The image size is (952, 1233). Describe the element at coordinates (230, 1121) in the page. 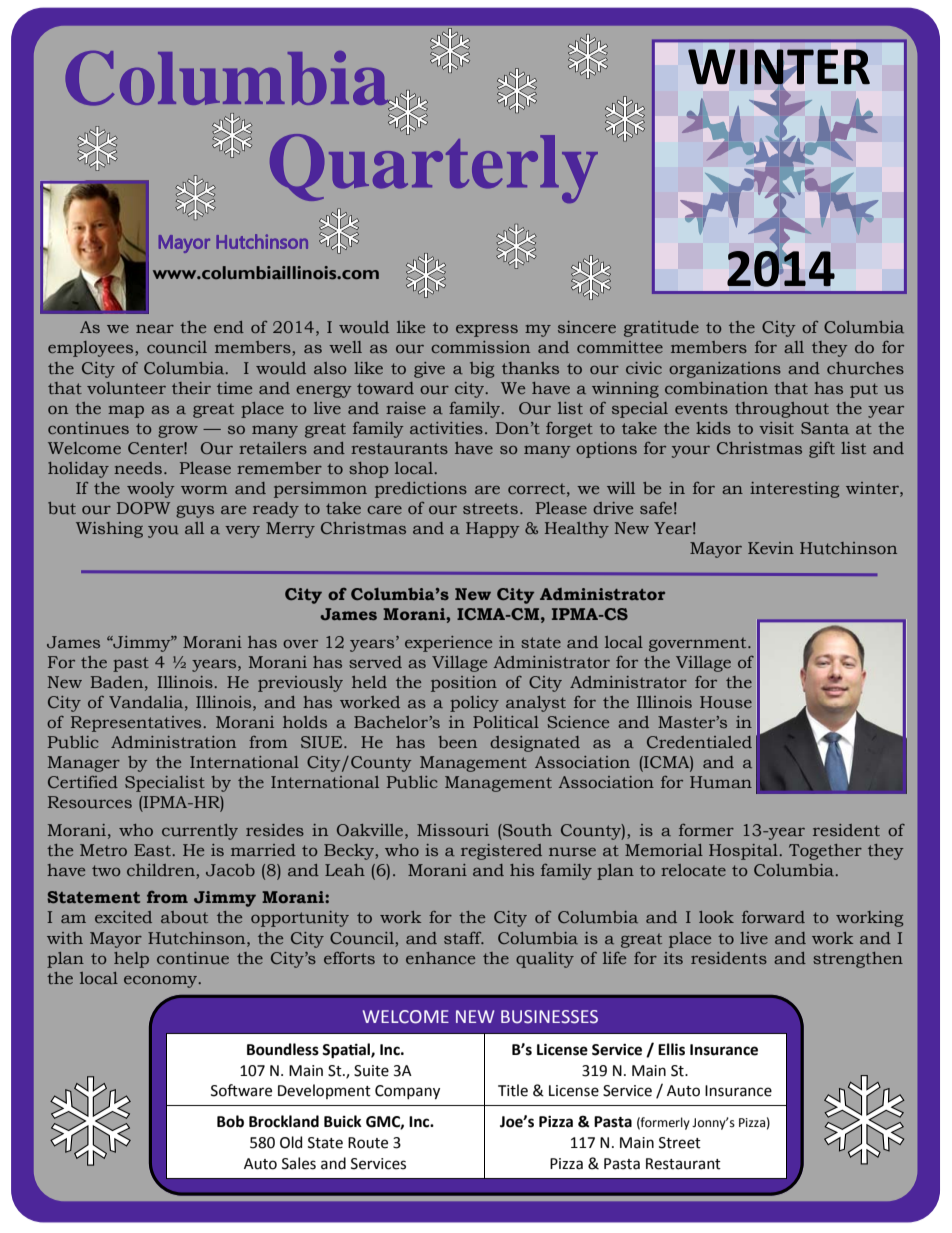

I see `Bob` at that location.
